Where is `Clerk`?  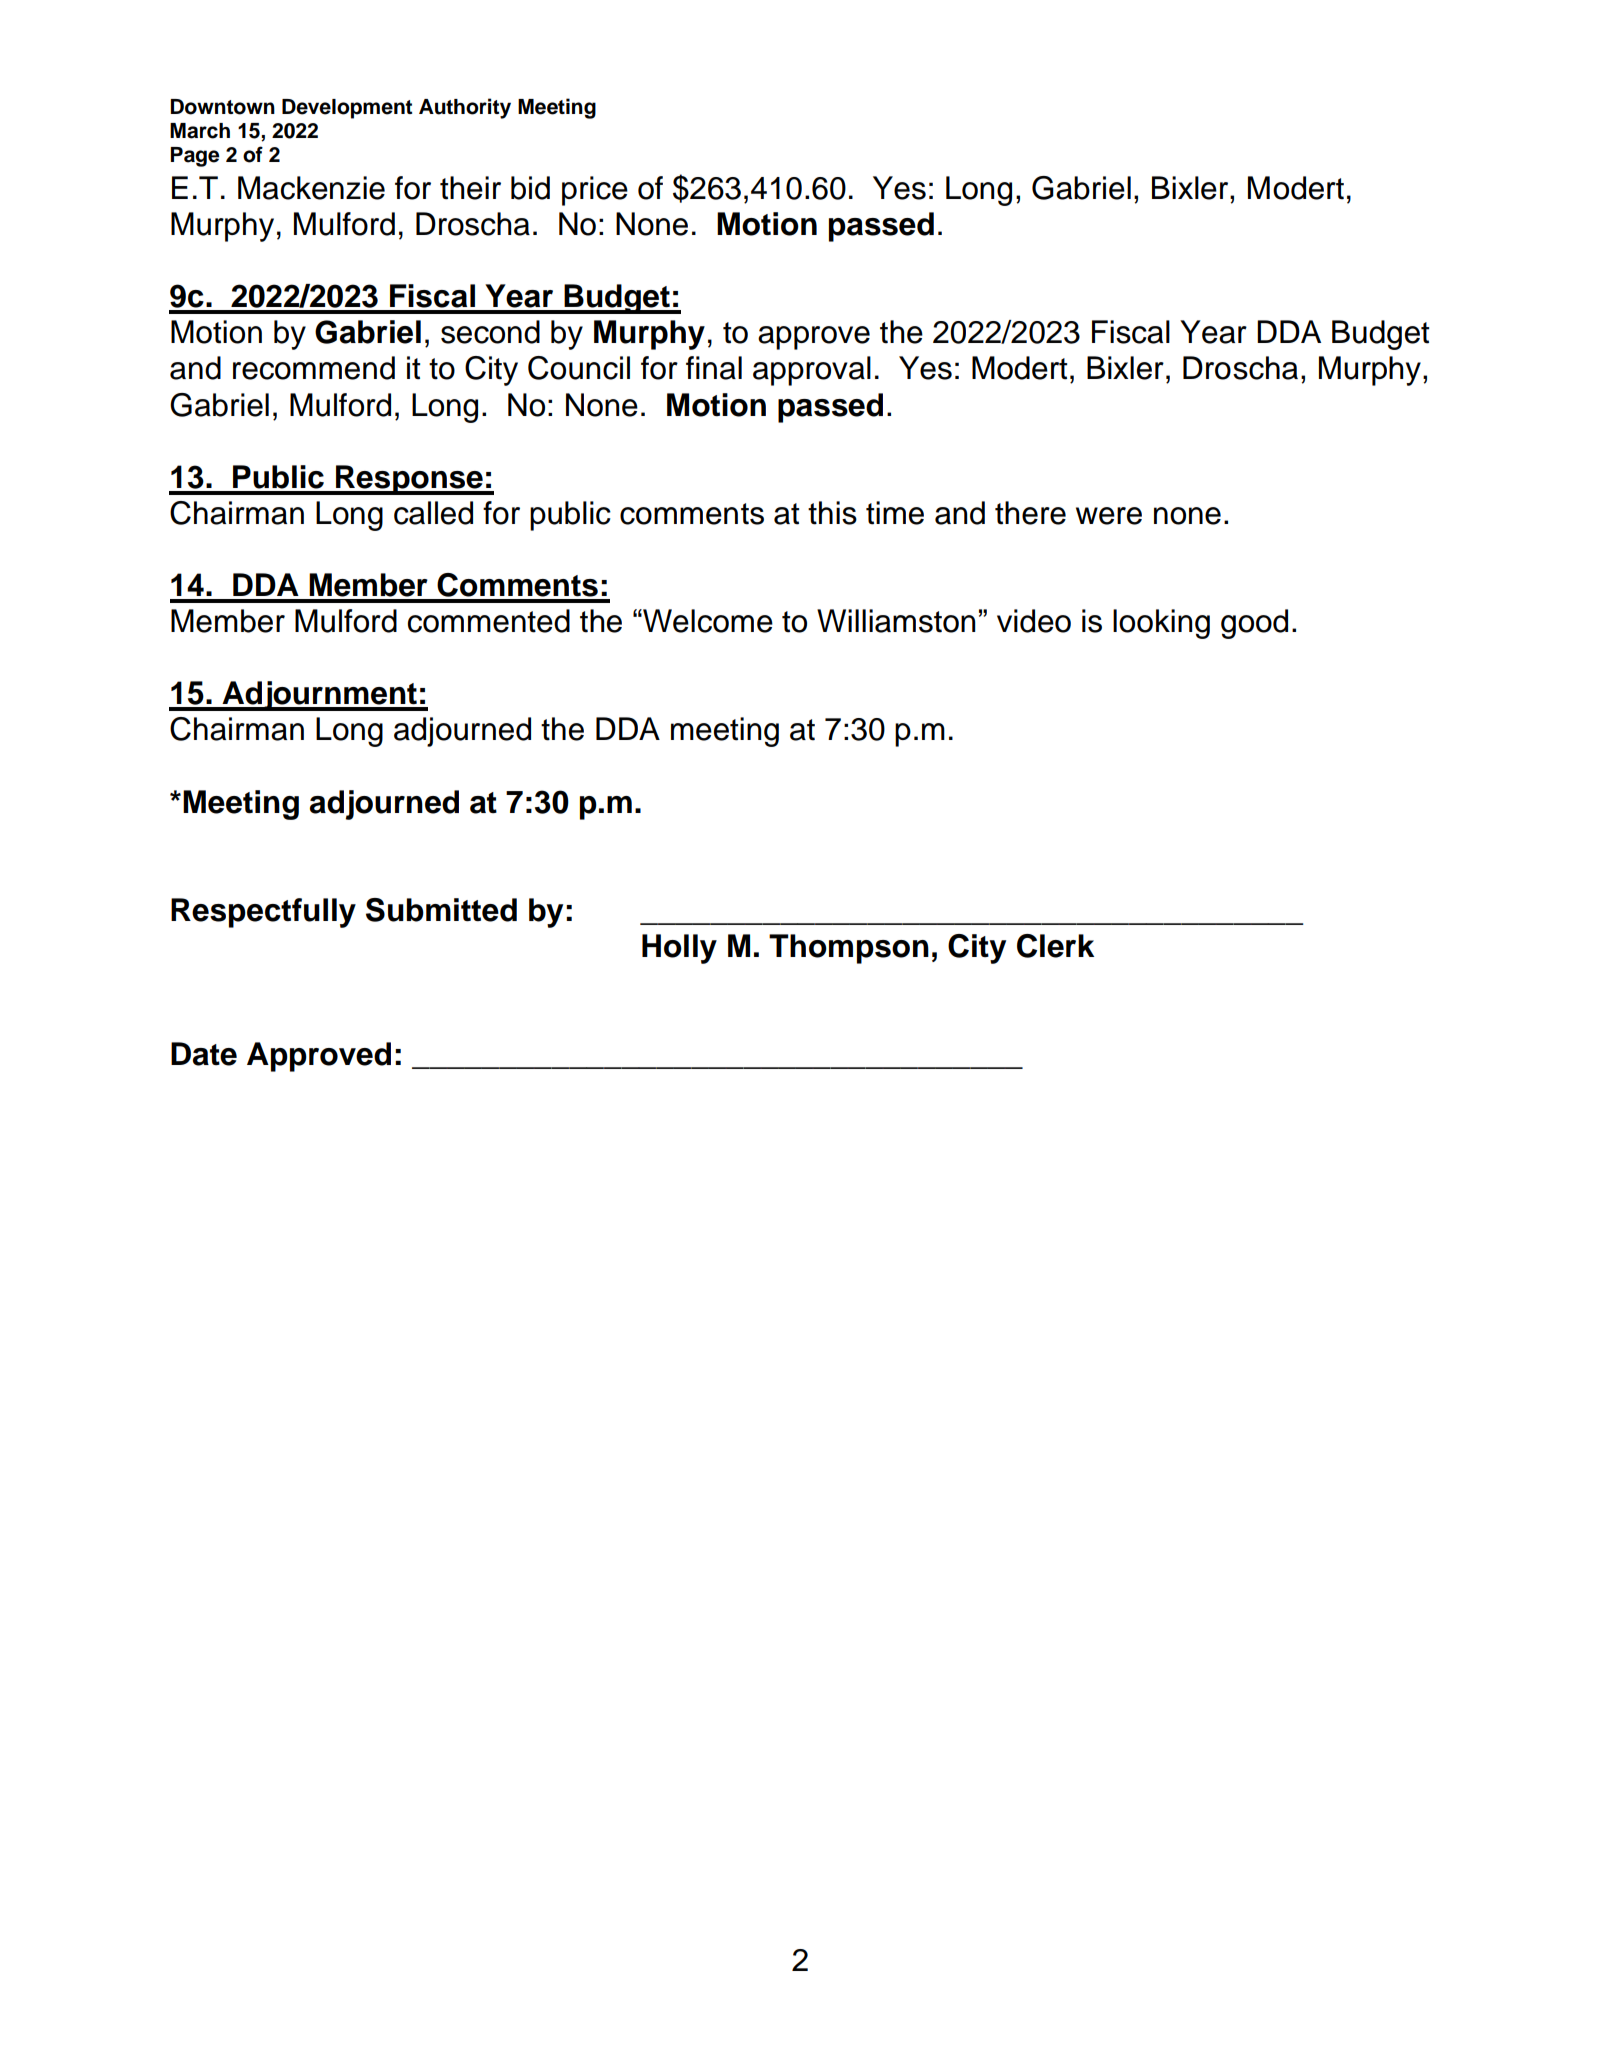 Clerk is located at coordinates (1055, 946).
